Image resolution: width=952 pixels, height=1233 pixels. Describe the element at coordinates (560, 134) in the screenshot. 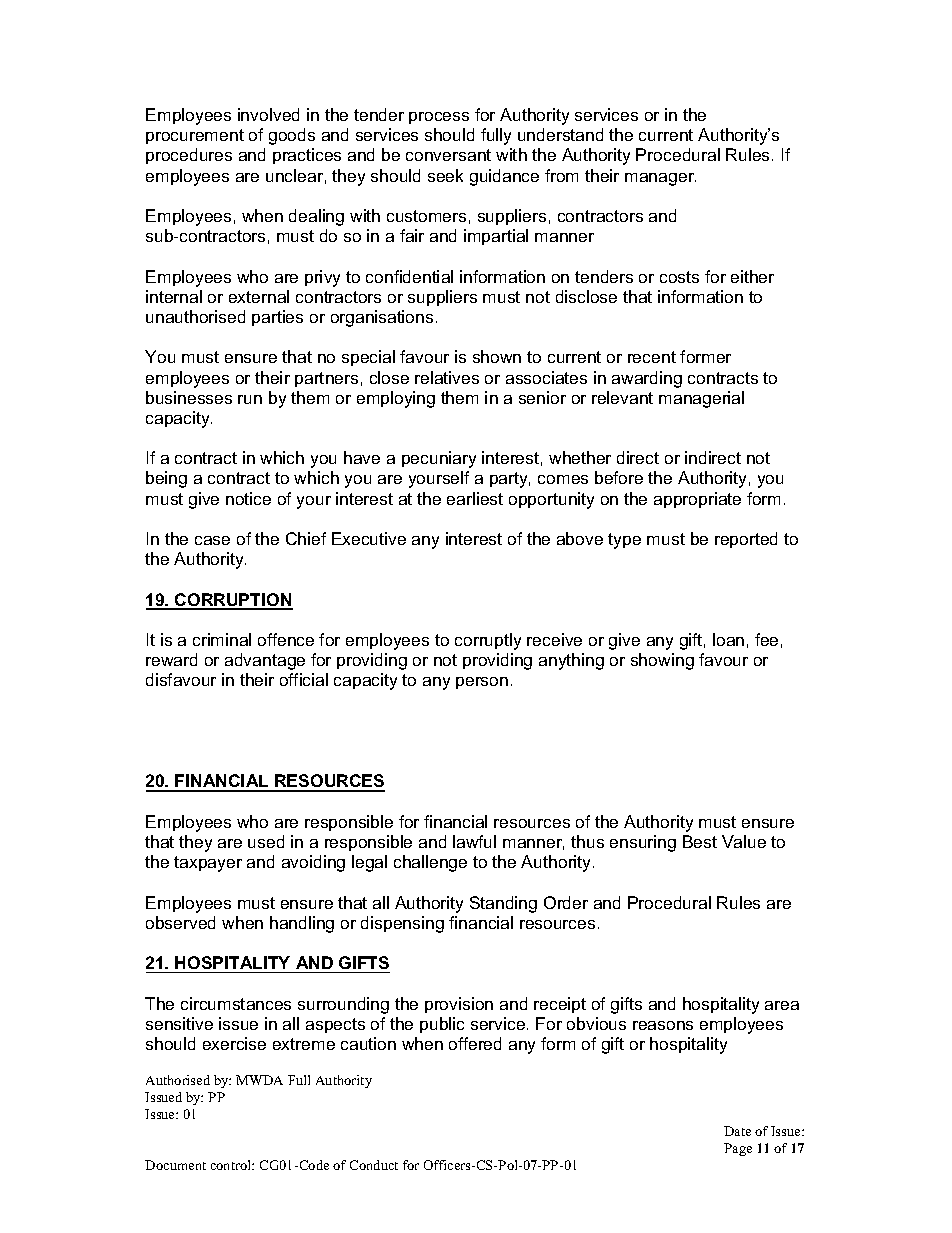

I see `understand` at that location.
